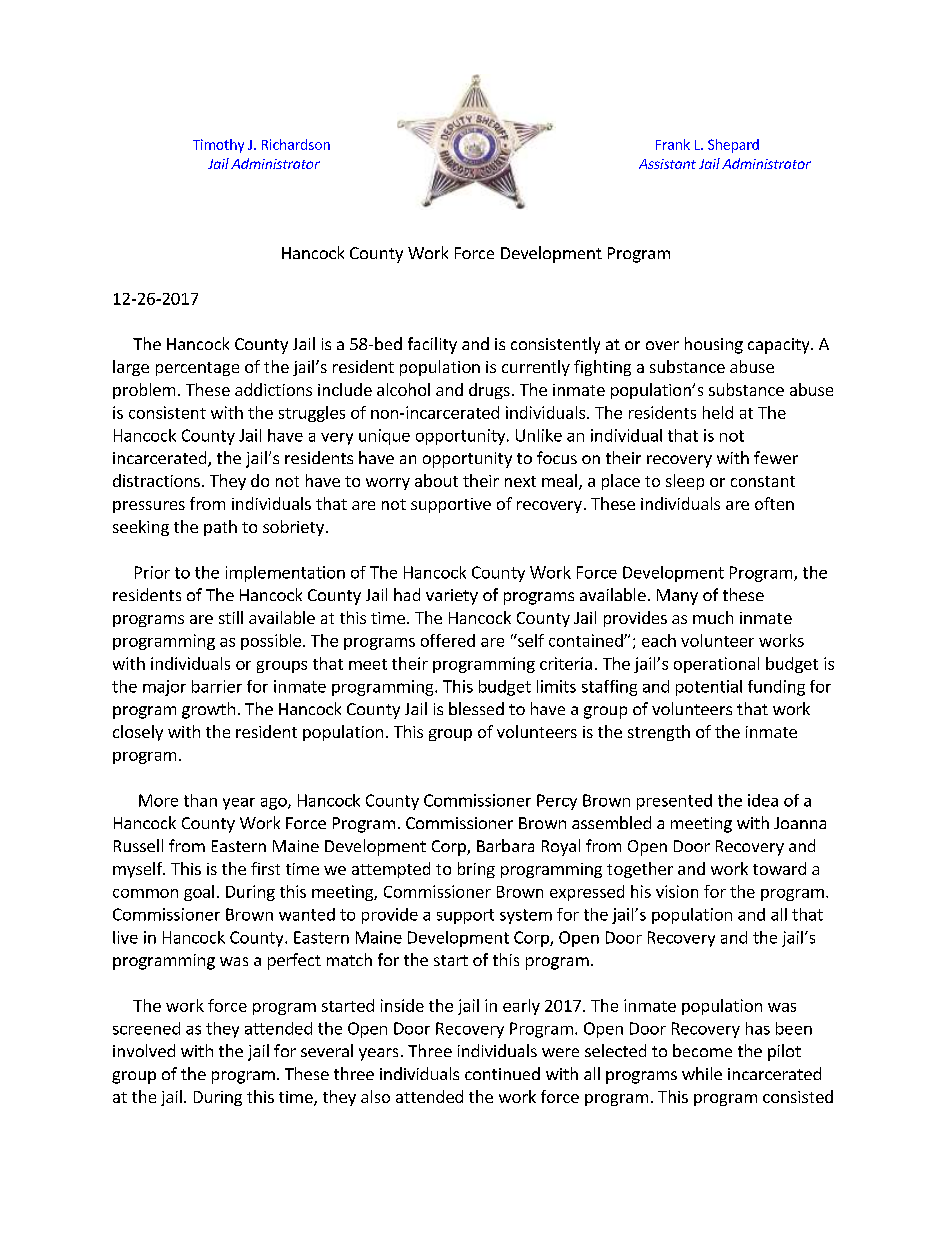 The width and height of the screenshot is (952, 1233). I want to click on blessed, so click(476, 708).
